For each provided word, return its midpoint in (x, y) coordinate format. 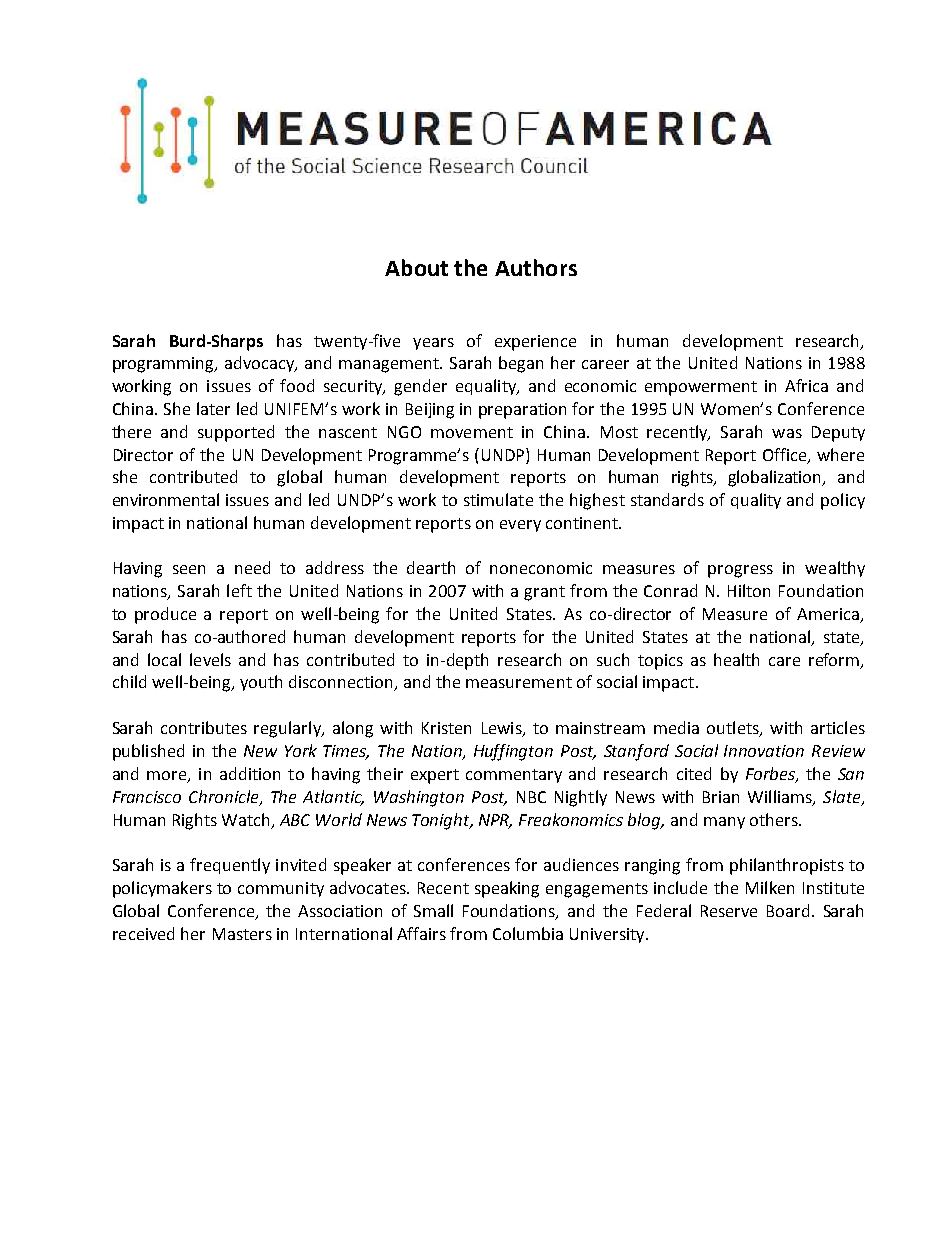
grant (544, 593)
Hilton (749, 590)
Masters (242, 934)
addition (250, 773)
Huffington (513, 752)
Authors (536, 267)
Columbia (528, 933)
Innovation (764, 751)
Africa (806, 385)
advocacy (261, 364)
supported (236, 433)
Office (786, 455)
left (239, 590)
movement (472, 432)
